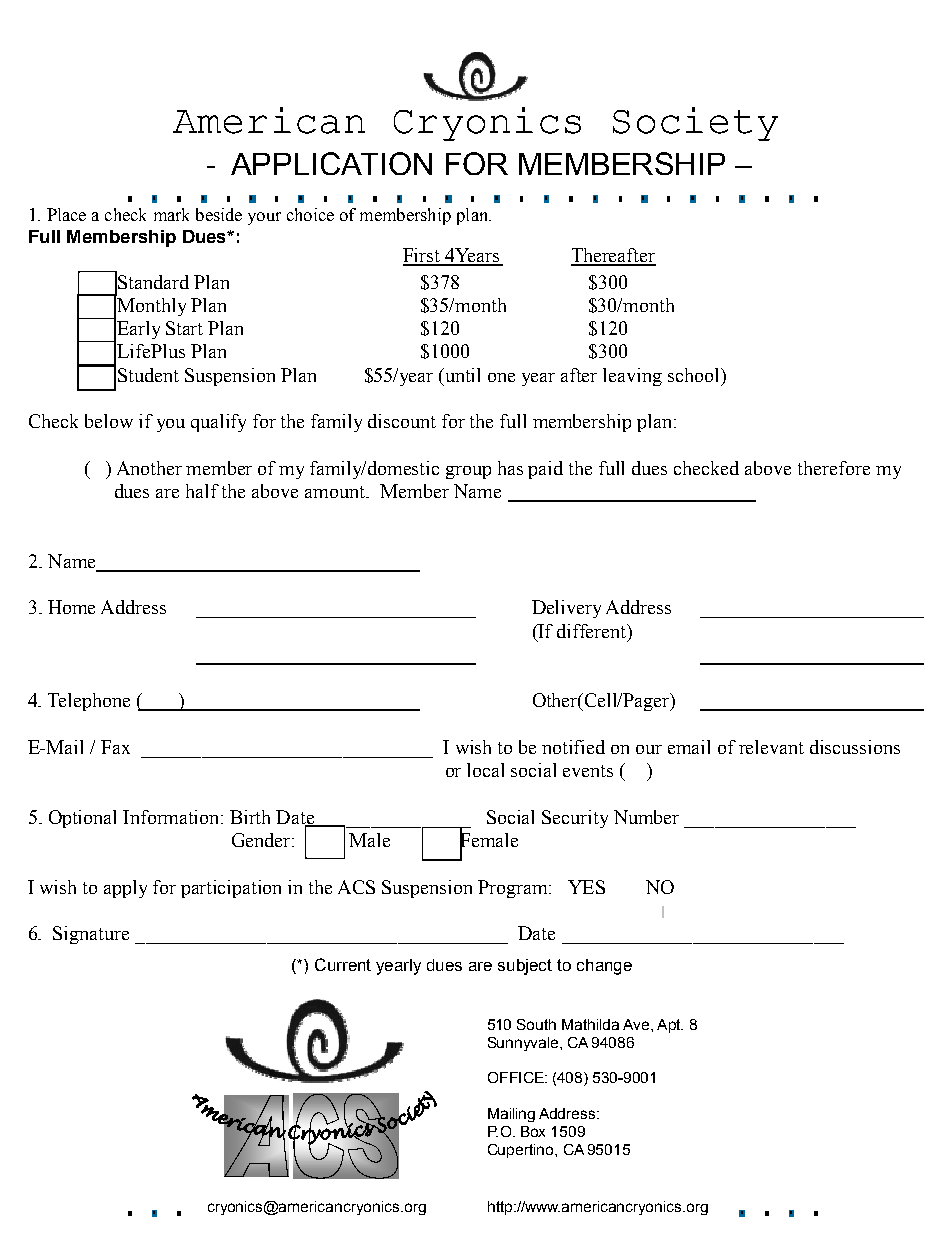  What do you see at coordinates (514, 889) in the screenshot?
I see `Program` at bounding box center [514, 889].
